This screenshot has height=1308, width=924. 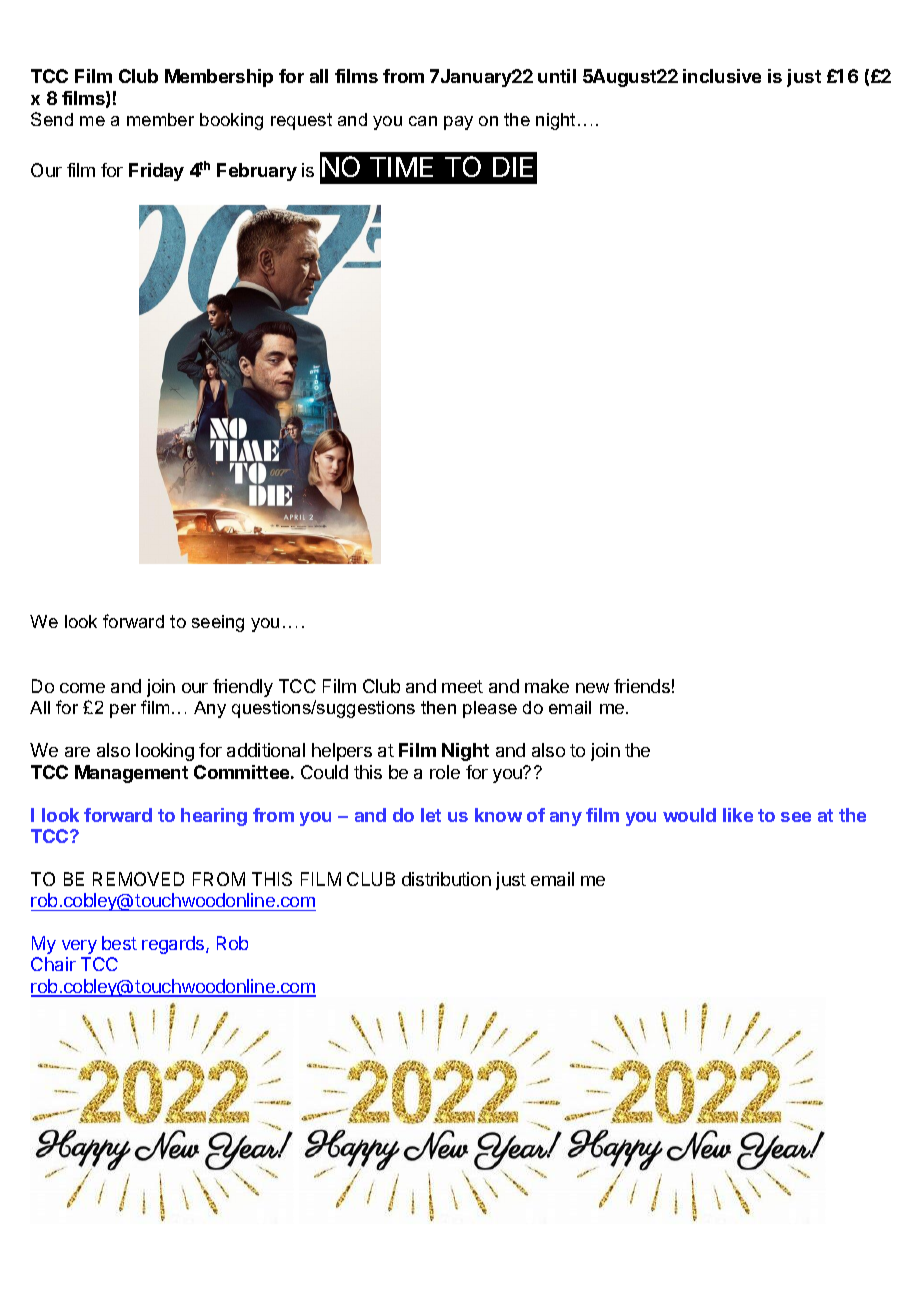 I want to click on meet, so click(x=462, y=686).
